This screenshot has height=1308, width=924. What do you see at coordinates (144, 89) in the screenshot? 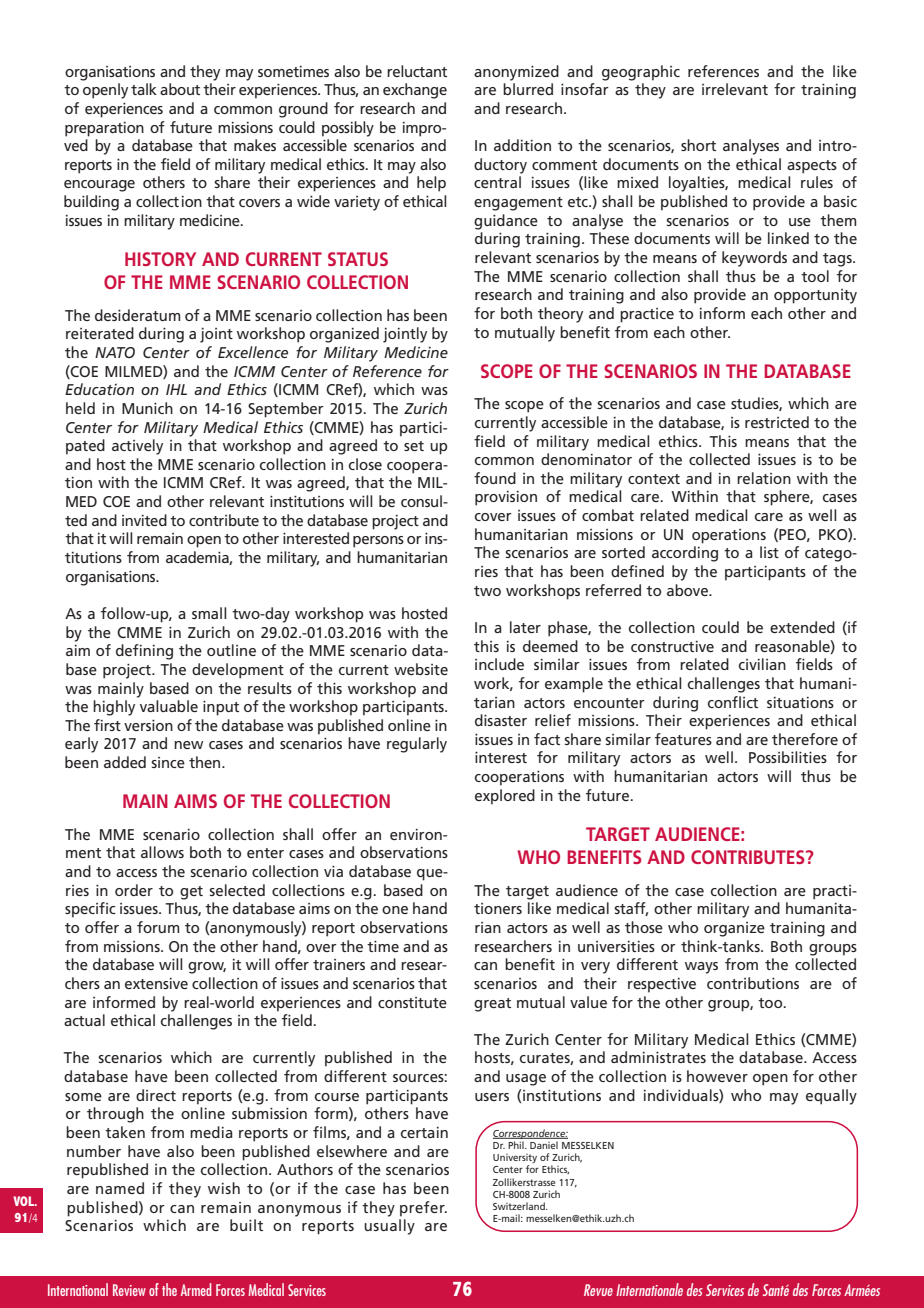
I see `talk` at bounding box center [144, 89].
